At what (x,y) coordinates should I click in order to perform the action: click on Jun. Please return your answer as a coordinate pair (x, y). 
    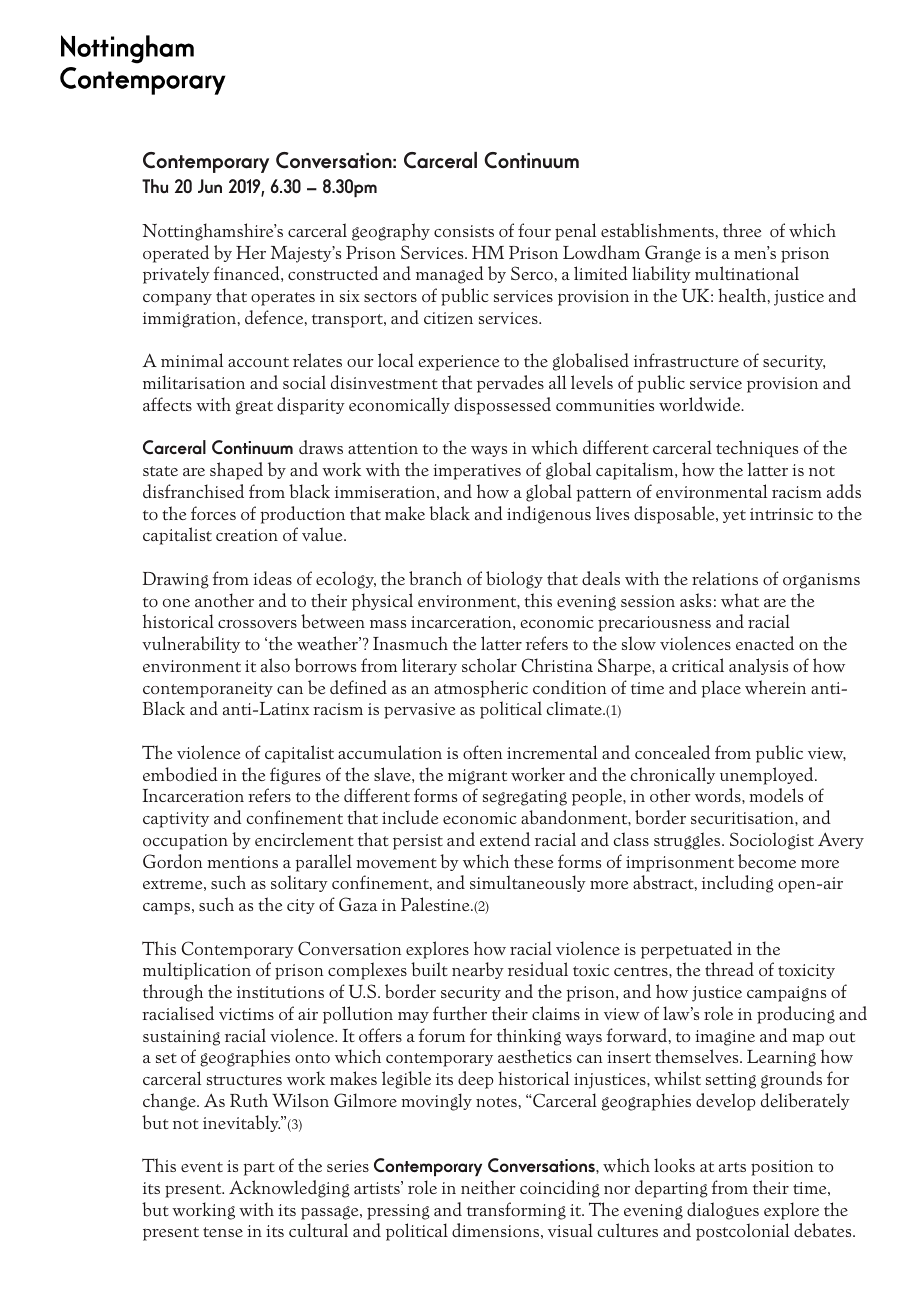
    Looking at the image, I should click on (210, 186).
